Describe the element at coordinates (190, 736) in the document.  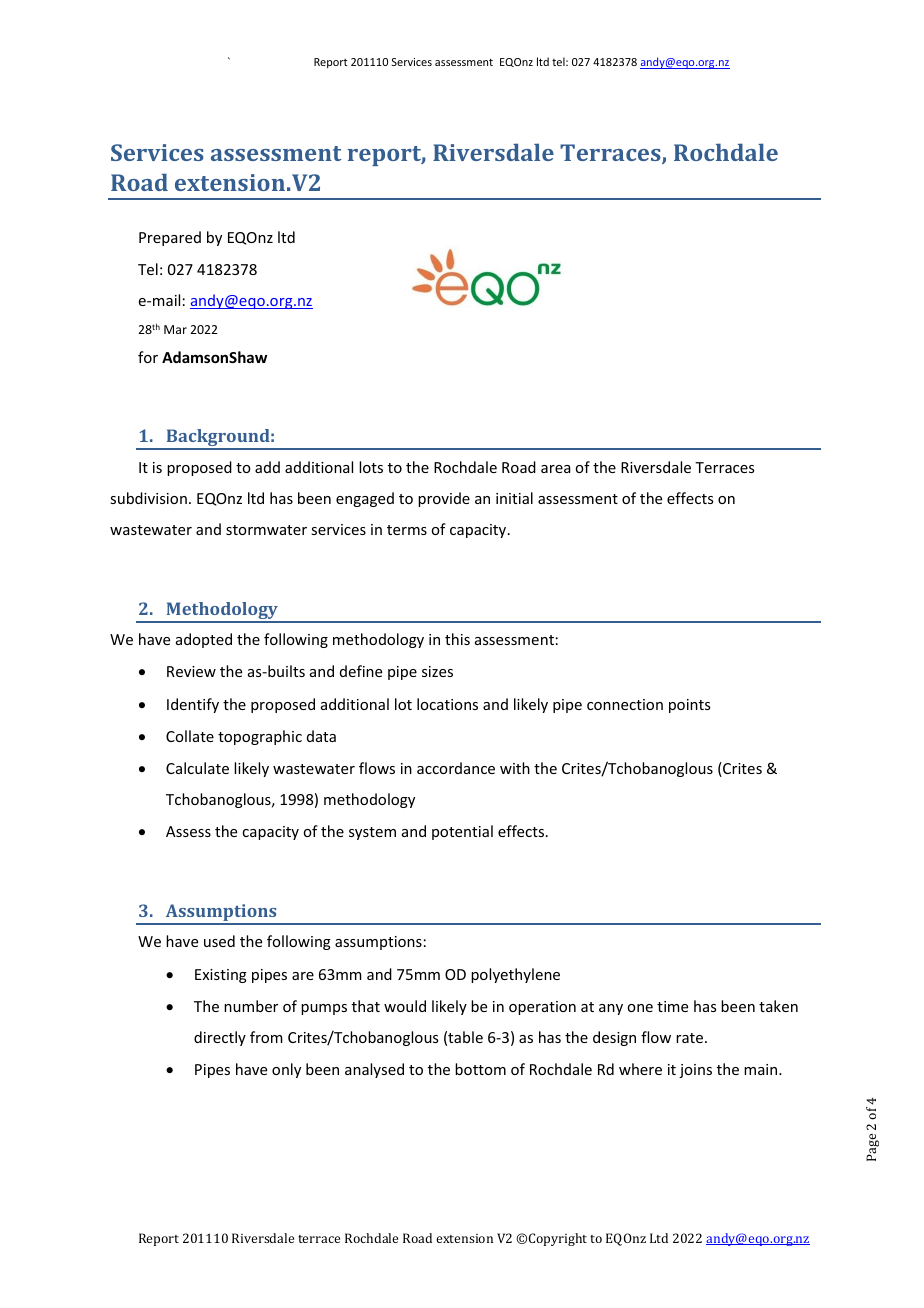
I see `Collate` at that location.
